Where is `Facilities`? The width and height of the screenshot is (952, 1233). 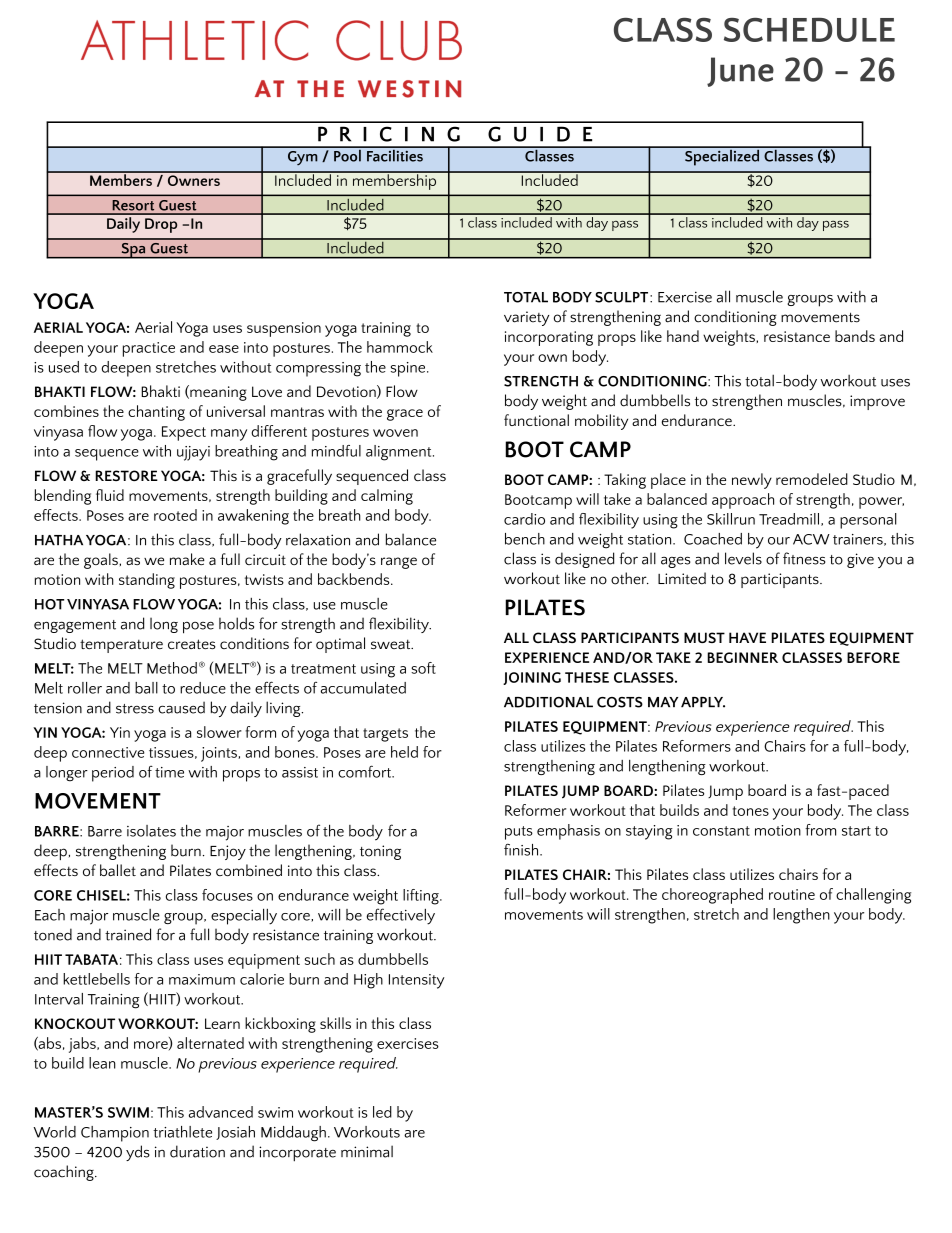
Facilities is located at coordinates (395, 154).
